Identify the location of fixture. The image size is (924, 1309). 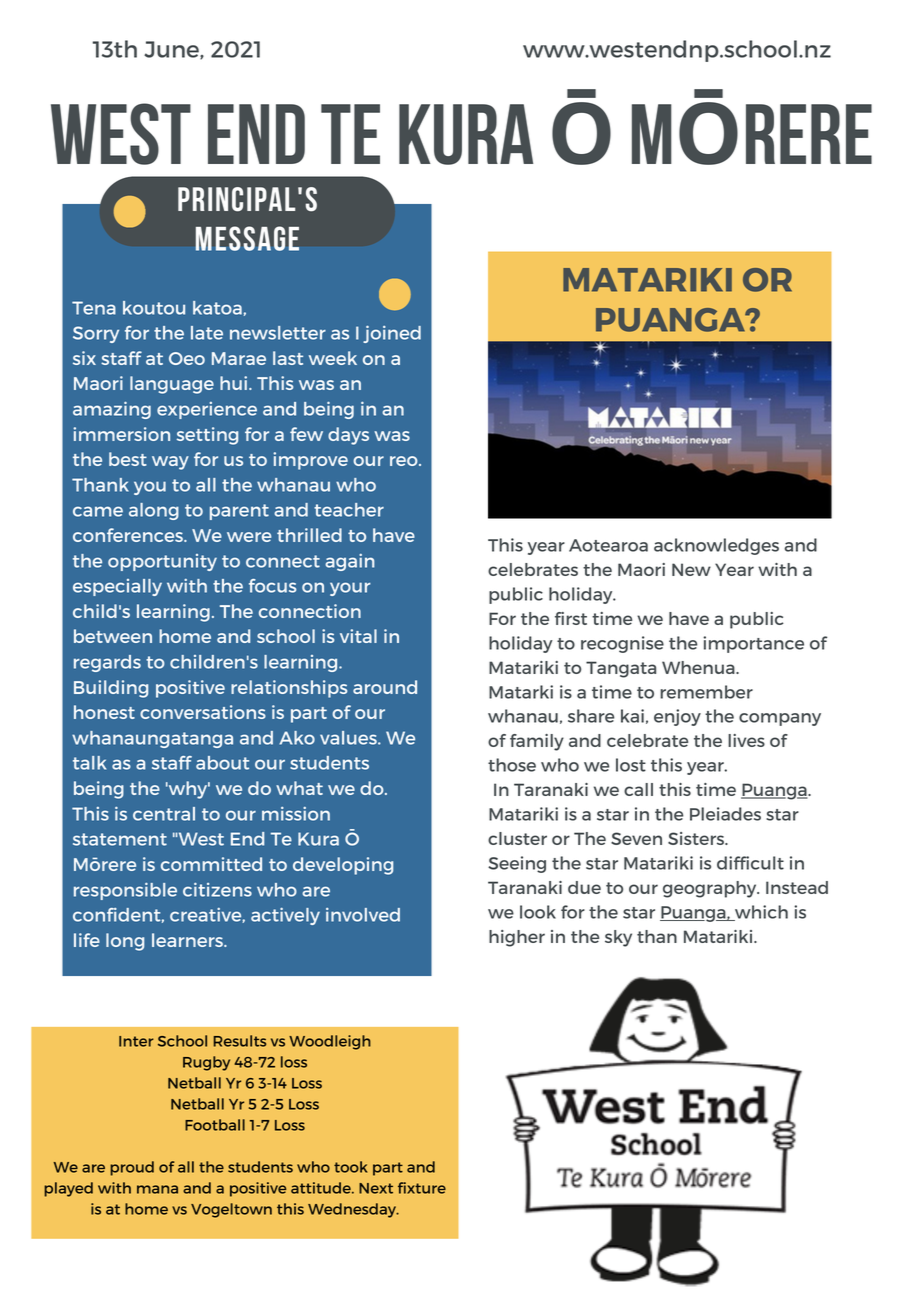
(422, 1188).
